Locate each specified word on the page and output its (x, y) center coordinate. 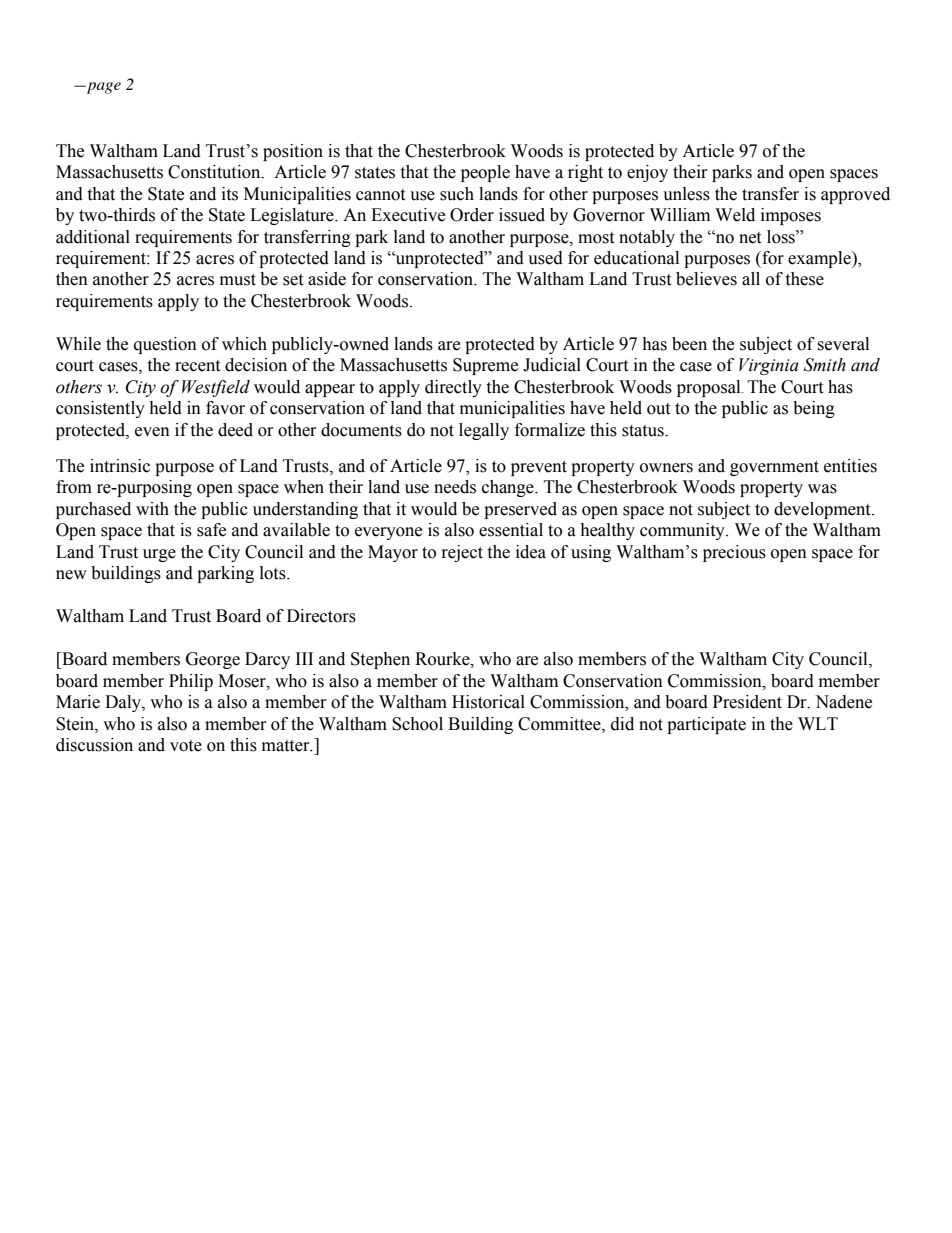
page (102, 88)
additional (93, 237)
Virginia (769, 366)
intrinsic (120, 466)
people (485, 173)
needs (455, 487)
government (774, 468)
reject (462, 553)
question (165, 345)
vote (186, 746)
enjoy (647, 173)
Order (472, 215)
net (750, 238)
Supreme (485, 366)
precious (734, 553)
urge (159, 555)
